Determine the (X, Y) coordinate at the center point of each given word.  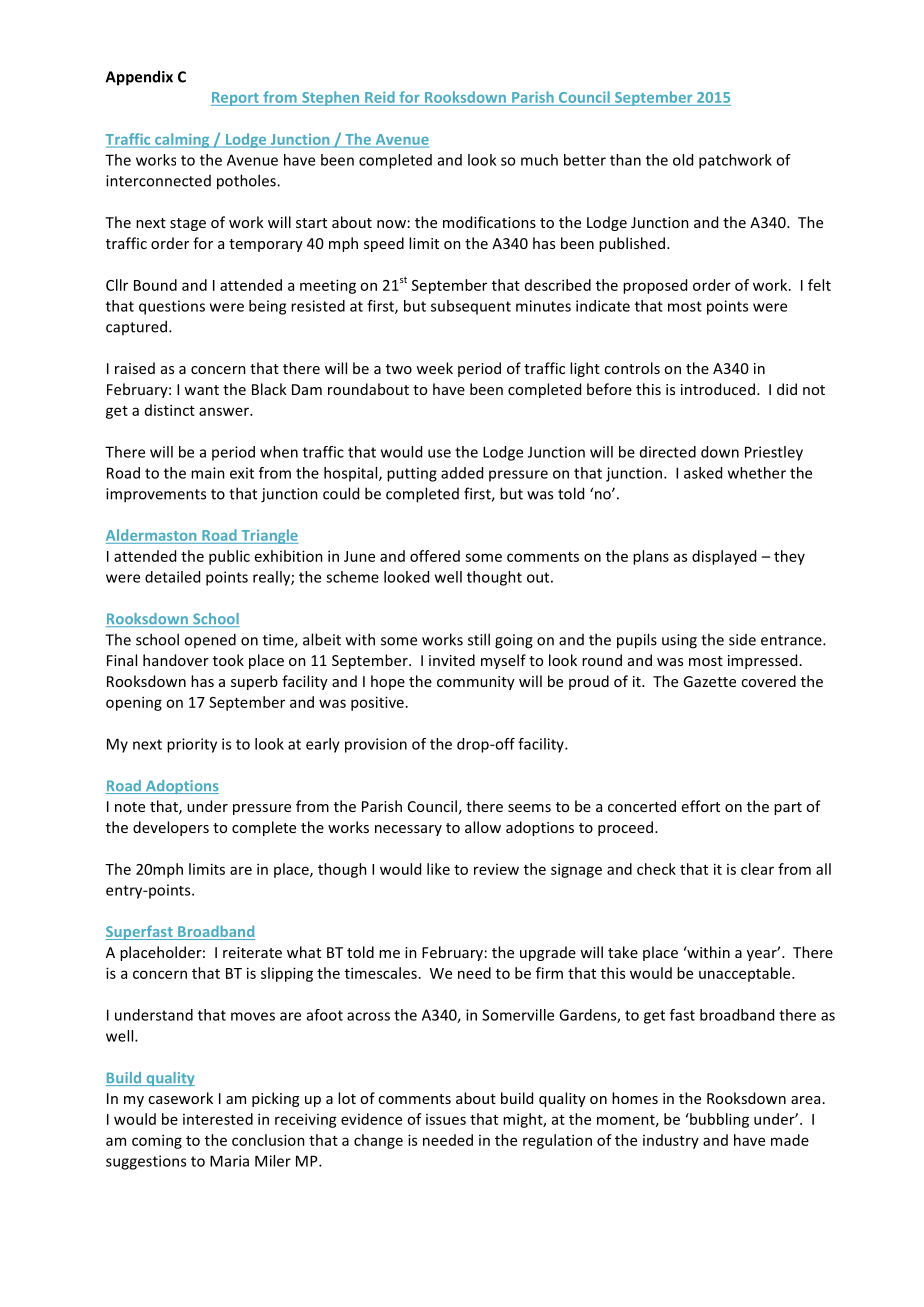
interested (218, 1119)
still (479, 639)
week (434, 368)
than (625, 160)
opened (210, 640)
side (742, 640)
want (201, 390)
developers (171, 828)
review (496, 869)
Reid (380, 98)
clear (757, 869)
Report (236, 99)
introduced (718, 389)
